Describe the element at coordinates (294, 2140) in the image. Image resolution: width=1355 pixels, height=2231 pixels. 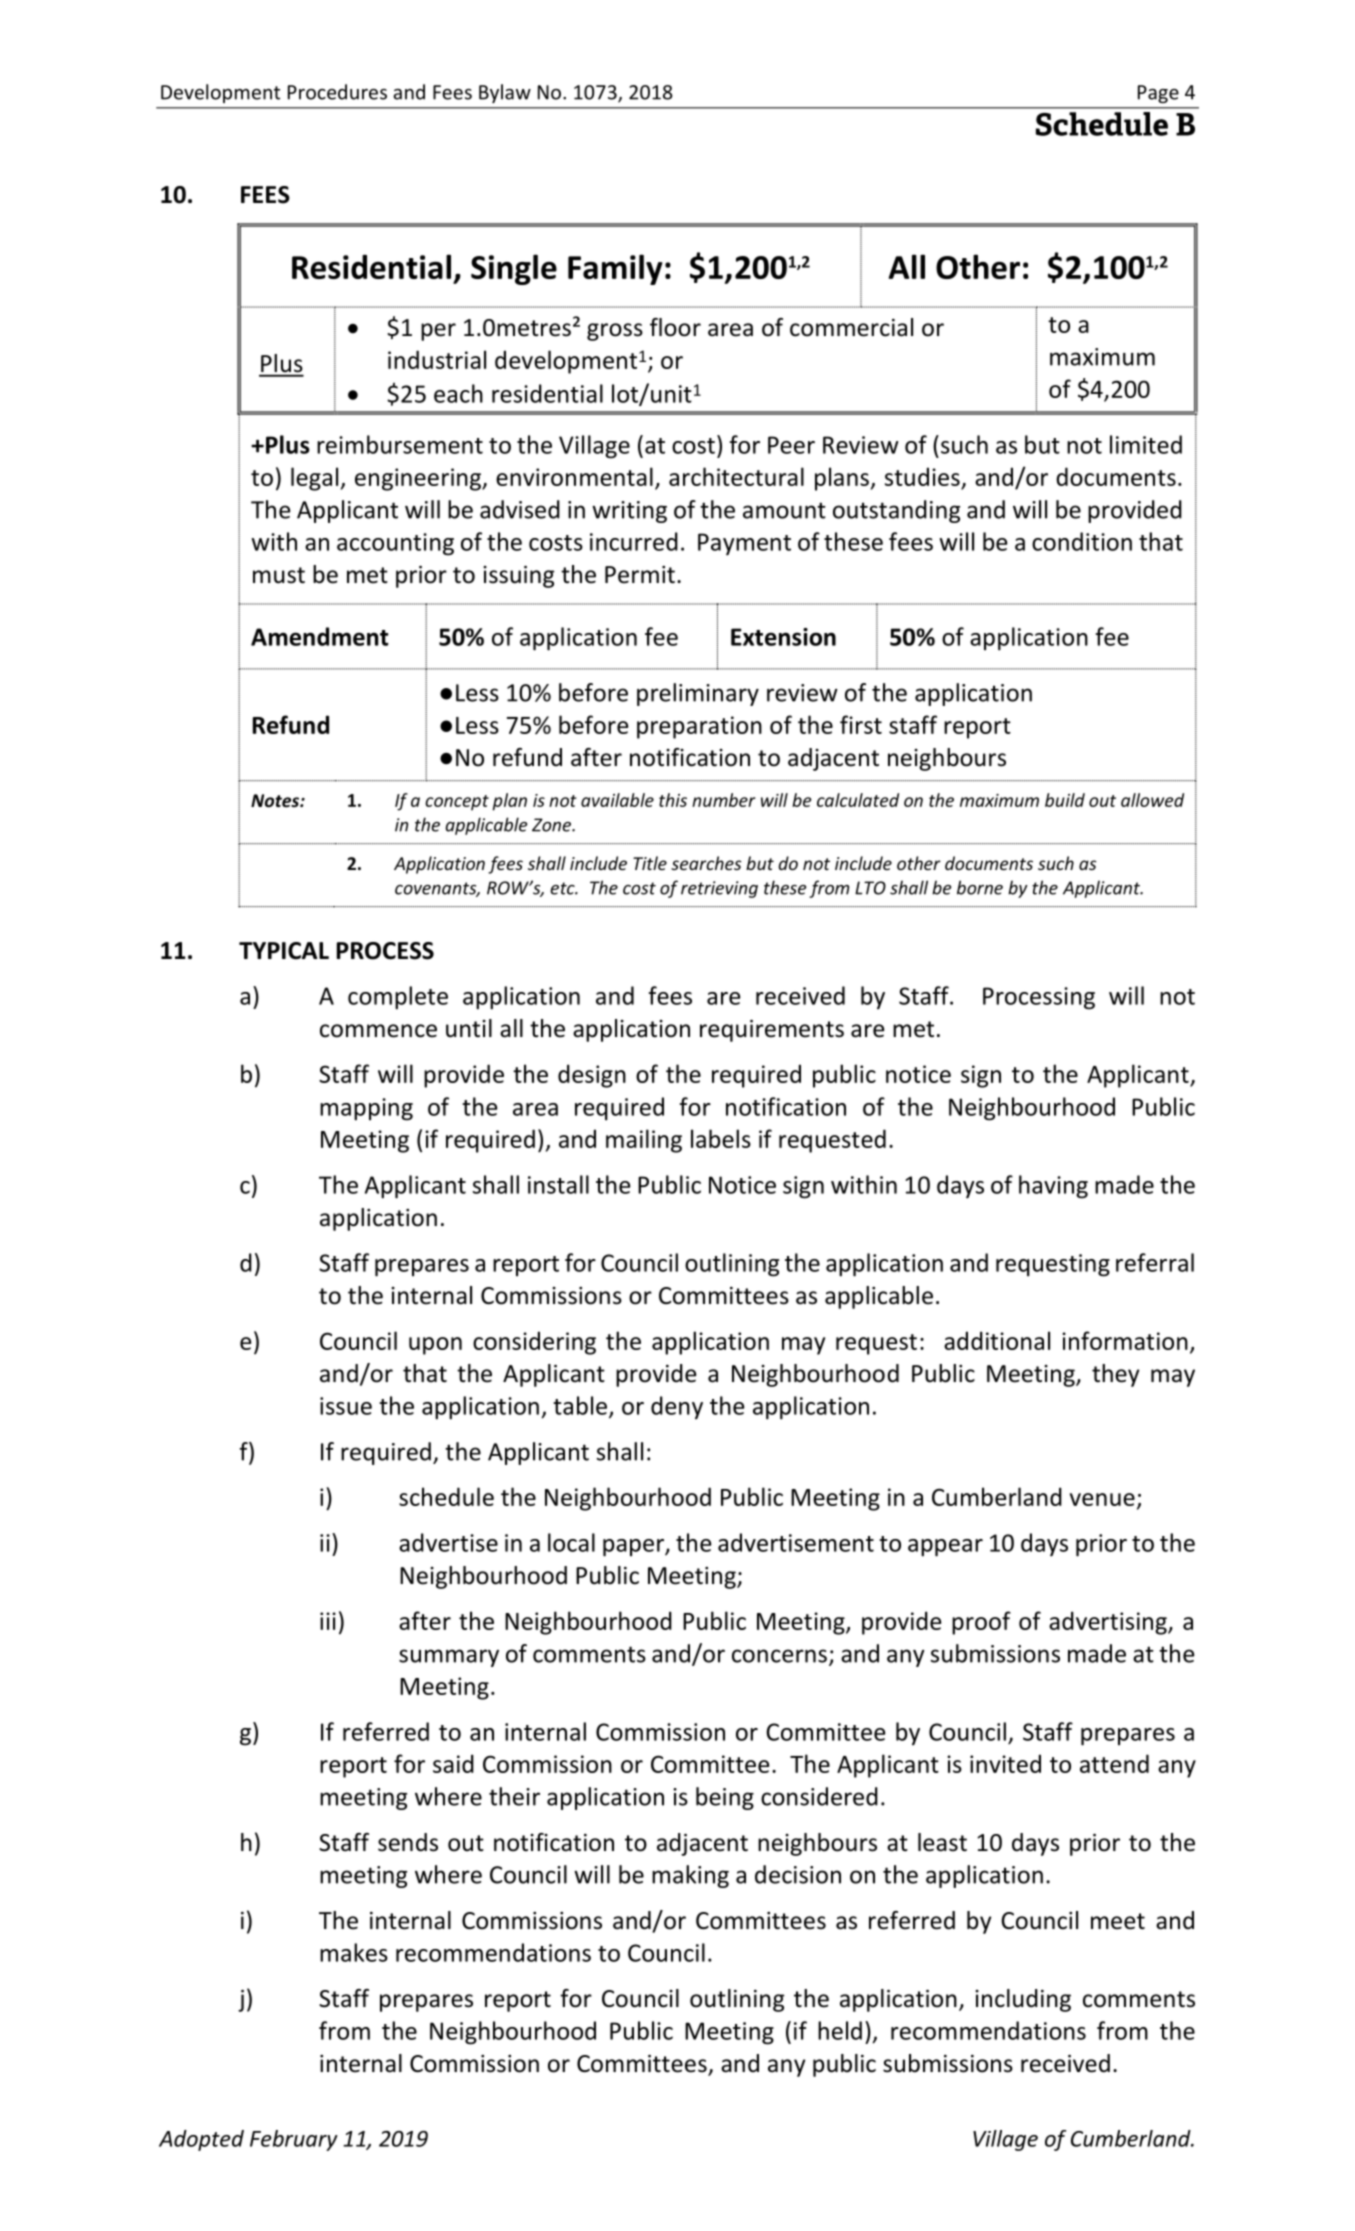
I see `February` at that location.
